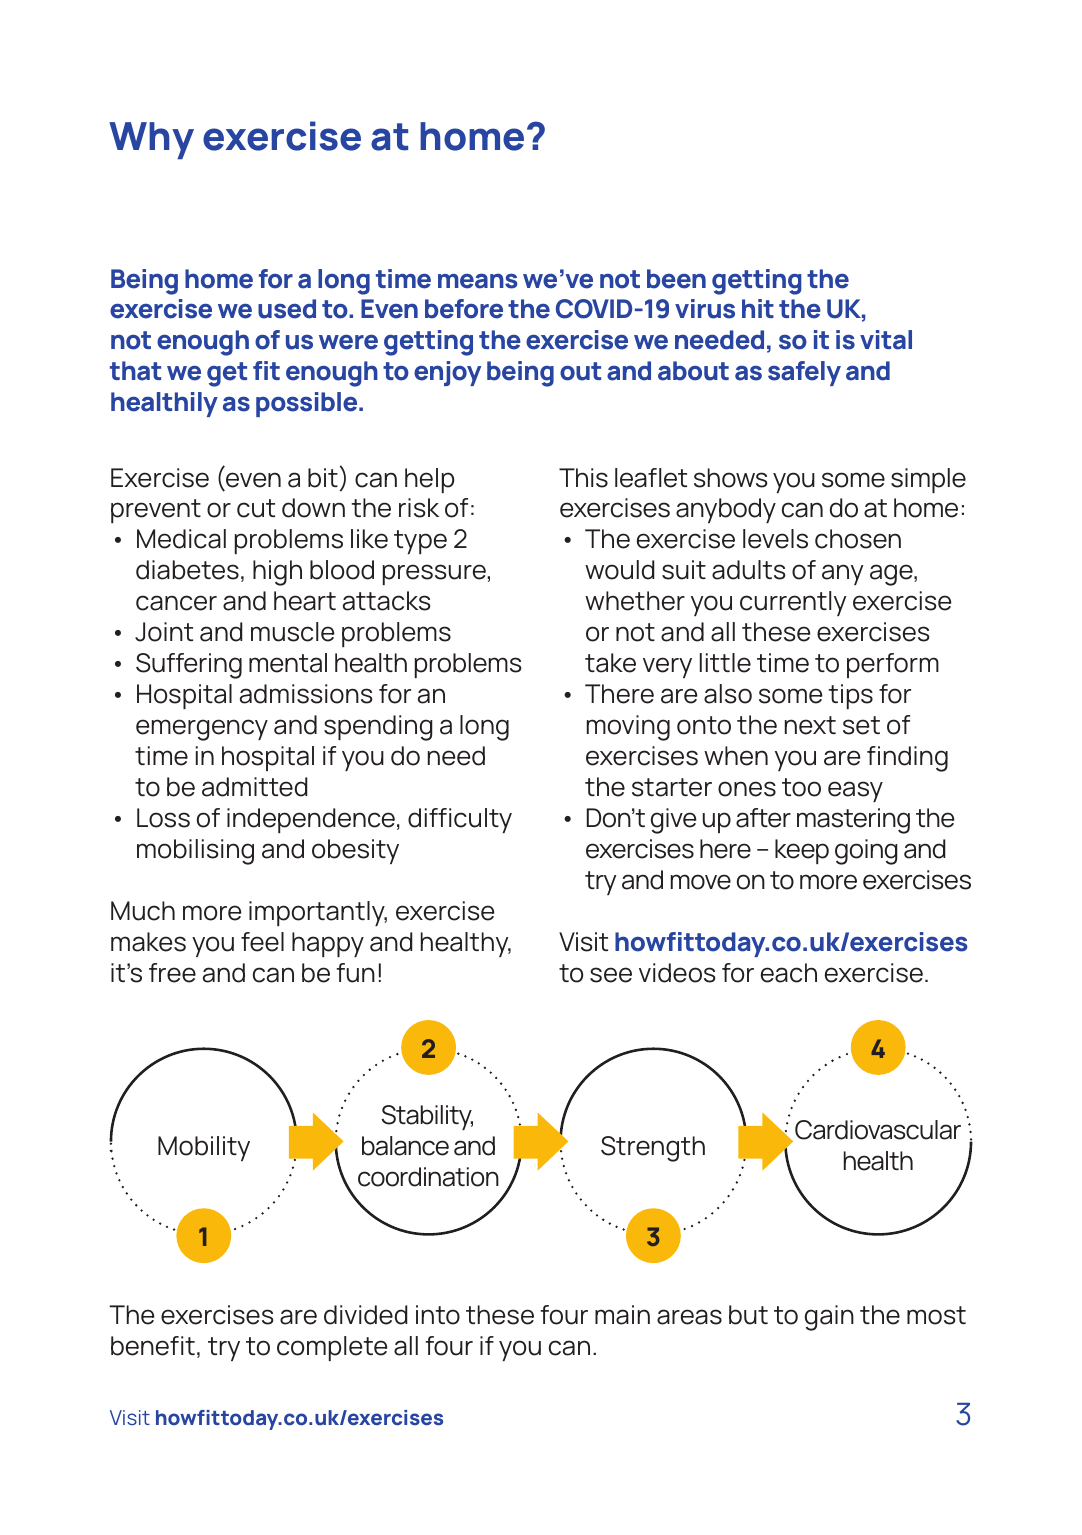 The width and height of the screenshot is (1082, 1535). What do you see at coordinates (758, 308) in the screenshot?
I see `hit` at bounding box center [758, 308].
